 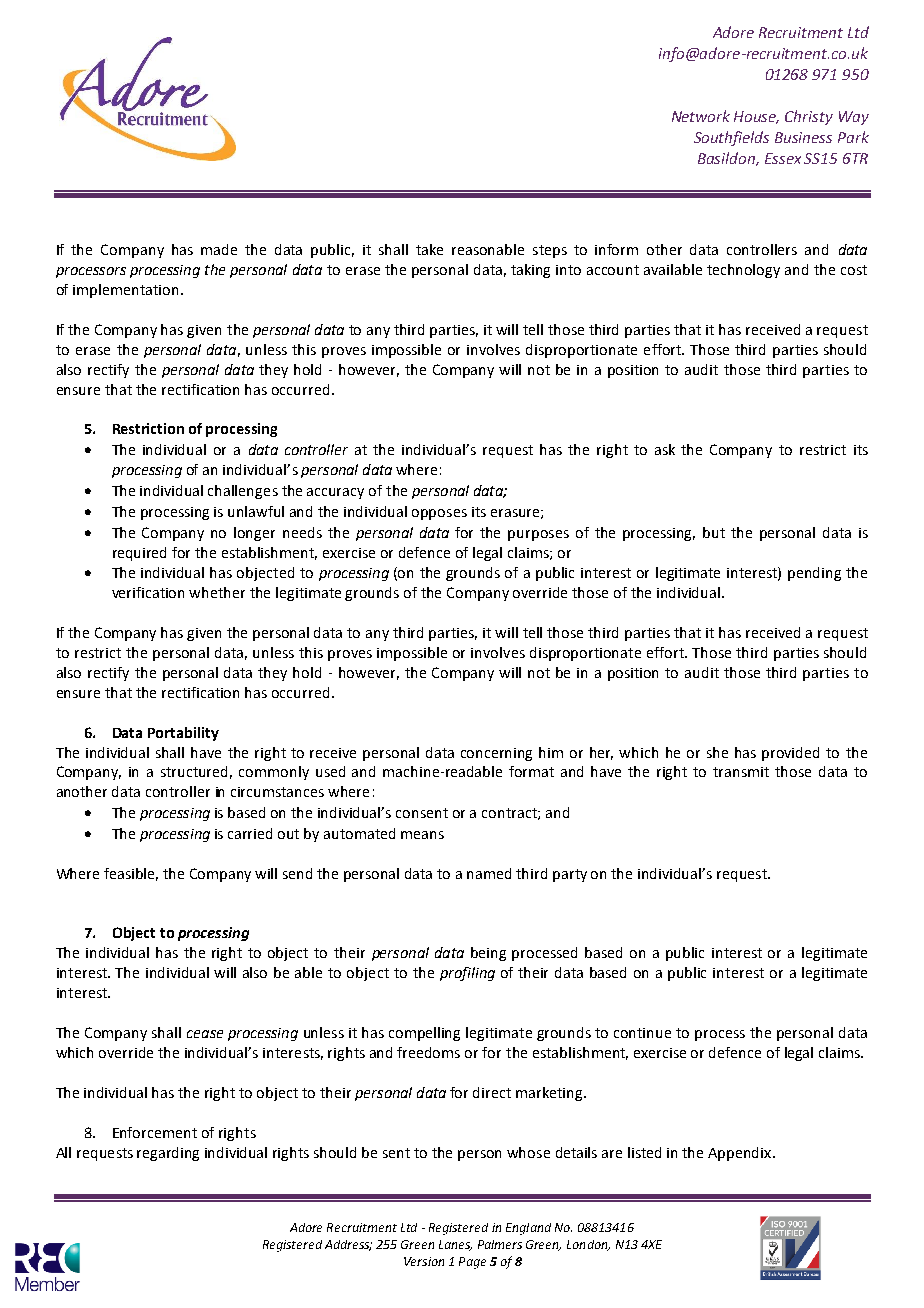 What do you see at coordinates (741, 772) in the page?
I see `transmit` at bounding box center [741, 772].
